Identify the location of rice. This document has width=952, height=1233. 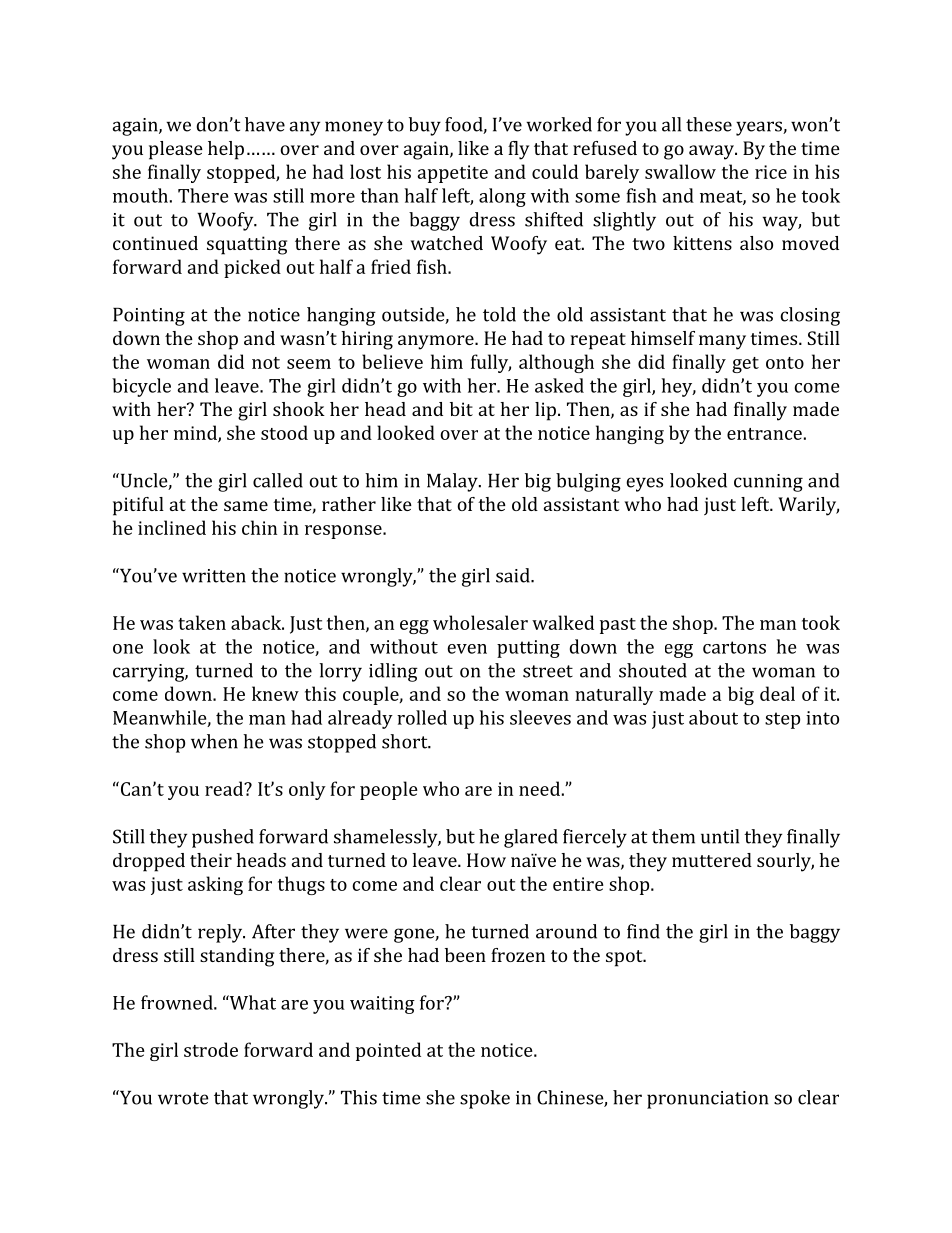
(771, 172).
